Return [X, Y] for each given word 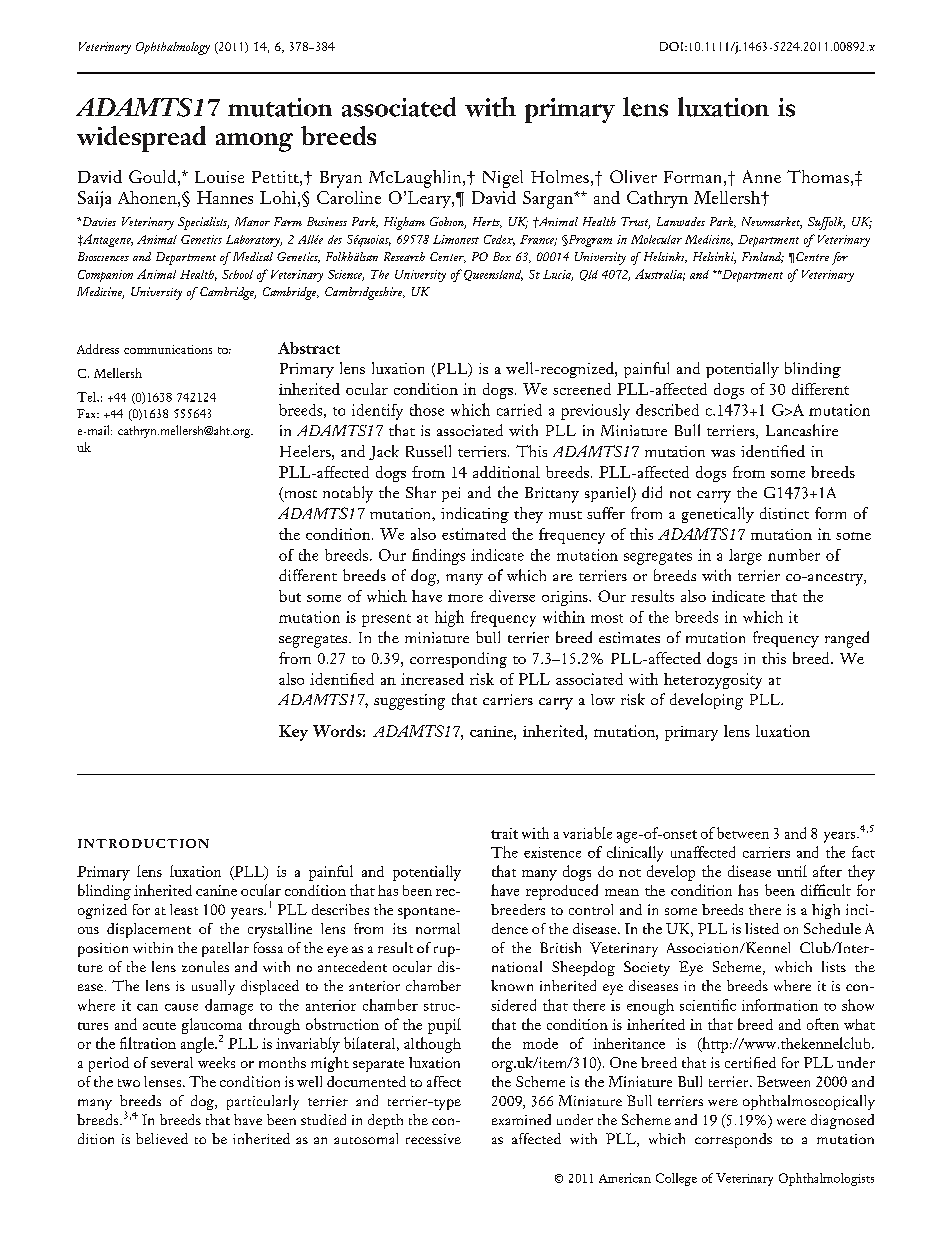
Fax [88, 413]
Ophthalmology [173, 48]
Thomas [818, 176]
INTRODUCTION [143, 843]
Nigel [503, 179]
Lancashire [802, 430]
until [792, 871]
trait [504, 833]
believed [162, 1138]
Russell [428, 451]
